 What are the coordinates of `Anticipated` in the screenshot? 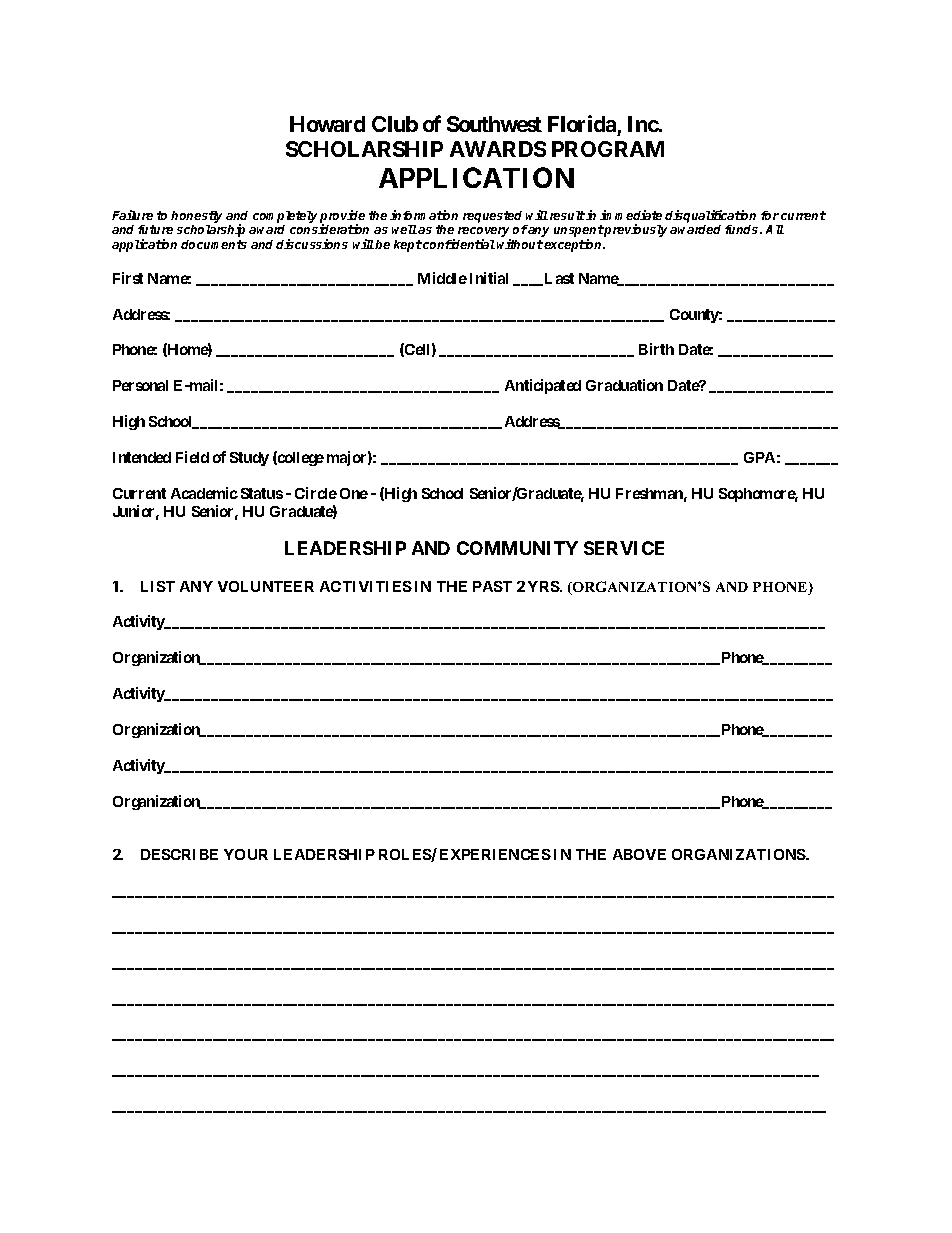 It's located at (543, 386).
